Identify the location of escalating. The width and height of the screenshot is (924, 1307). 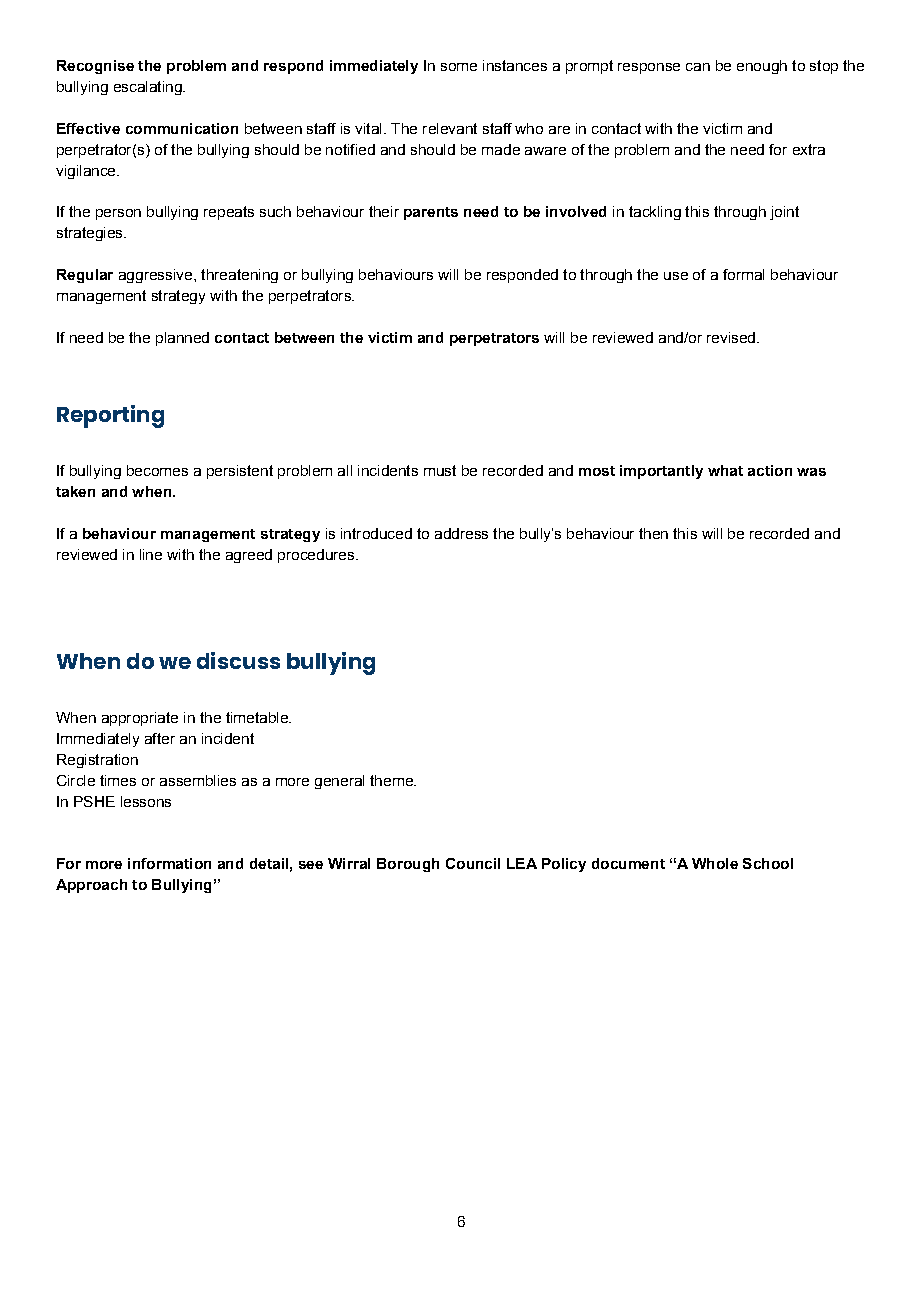
(149, 88).
